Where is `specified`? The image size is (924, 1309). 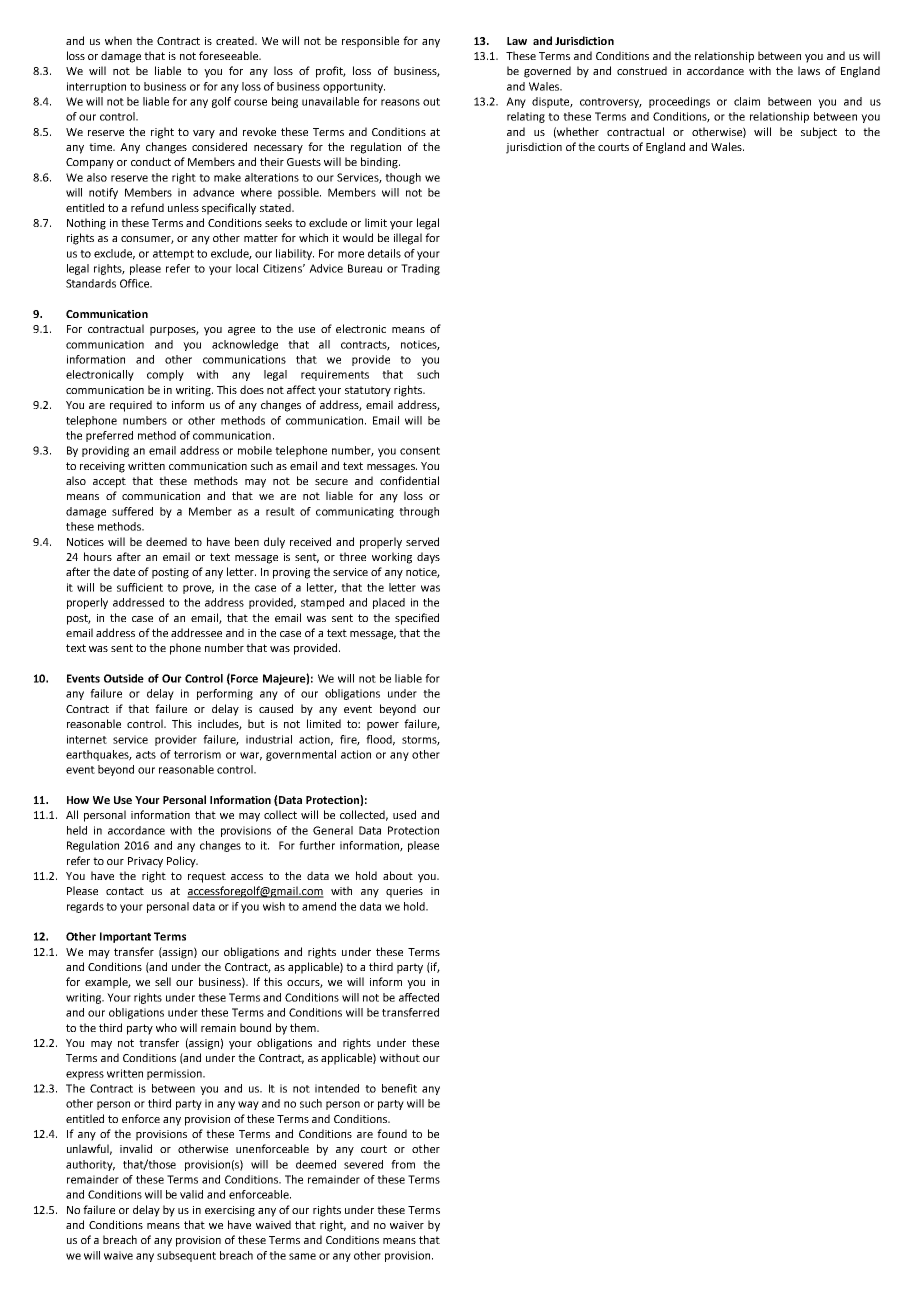
specified is located at coordinates (417, 619).
